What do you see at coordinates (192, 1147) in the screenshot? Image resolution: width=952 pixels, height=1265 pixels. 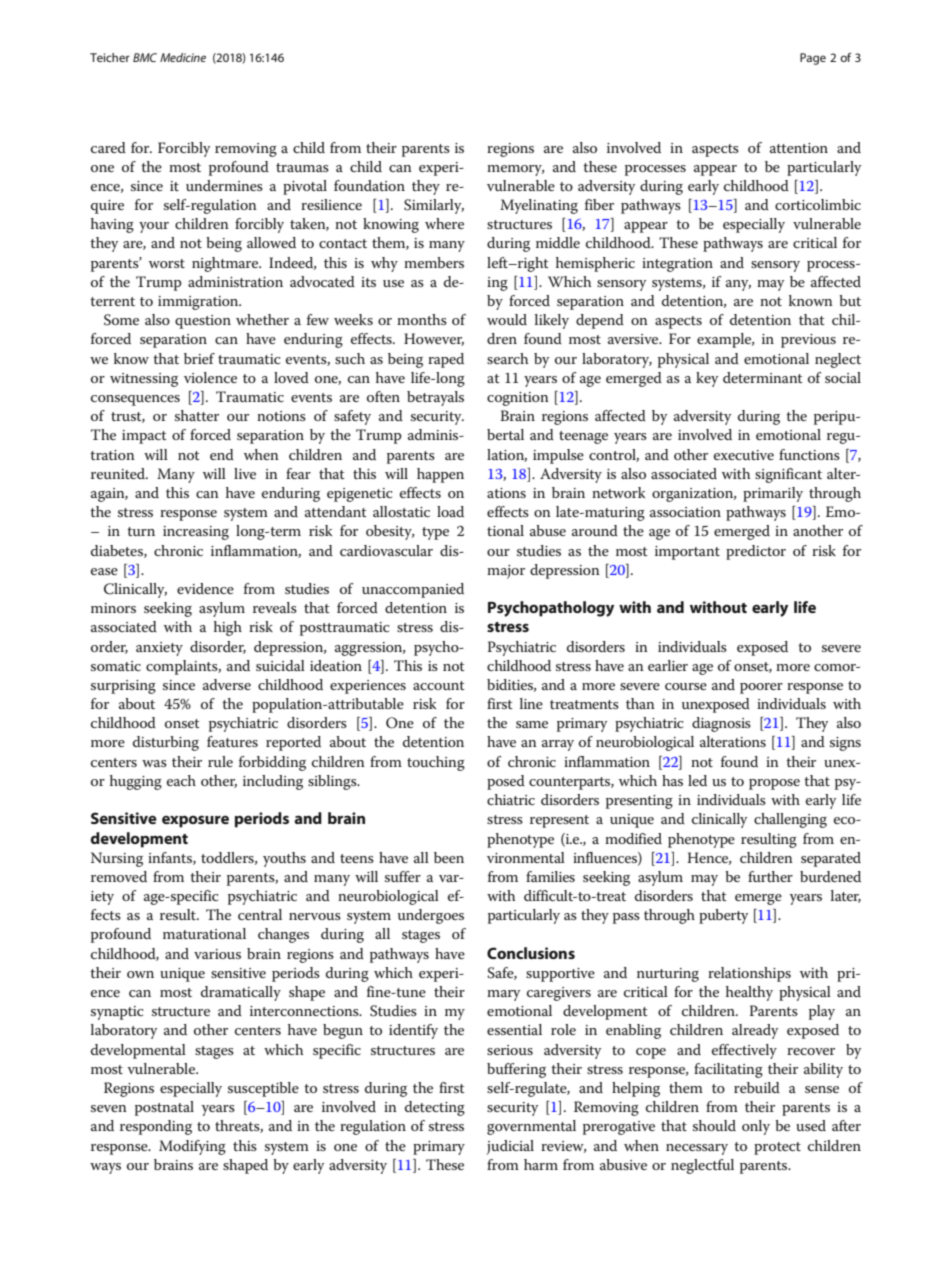 I see `Modifying` at bounding box center [192, 1147].
